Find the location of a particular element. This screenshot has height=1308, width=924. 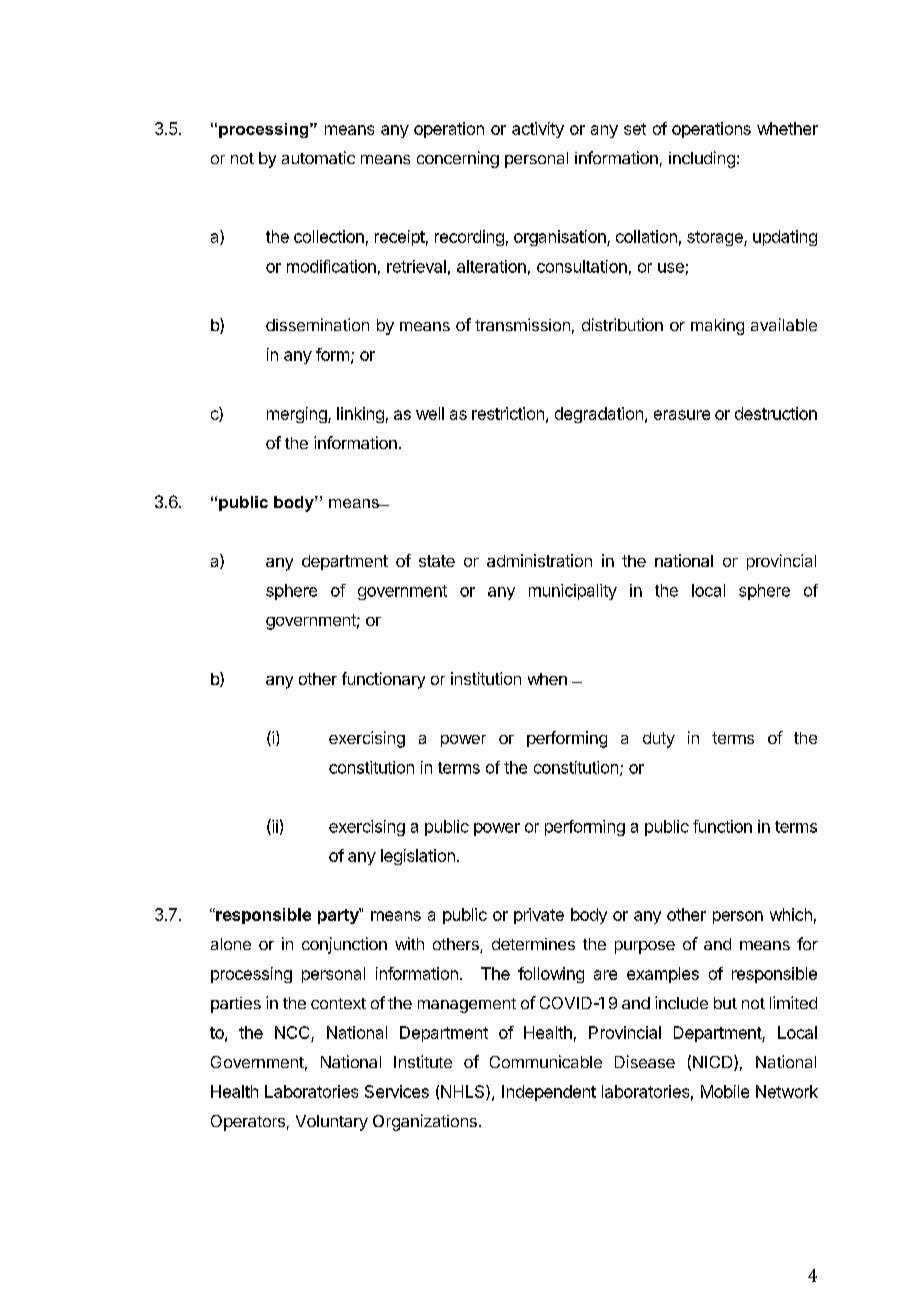

duty is located at coordinates (659, 740).
